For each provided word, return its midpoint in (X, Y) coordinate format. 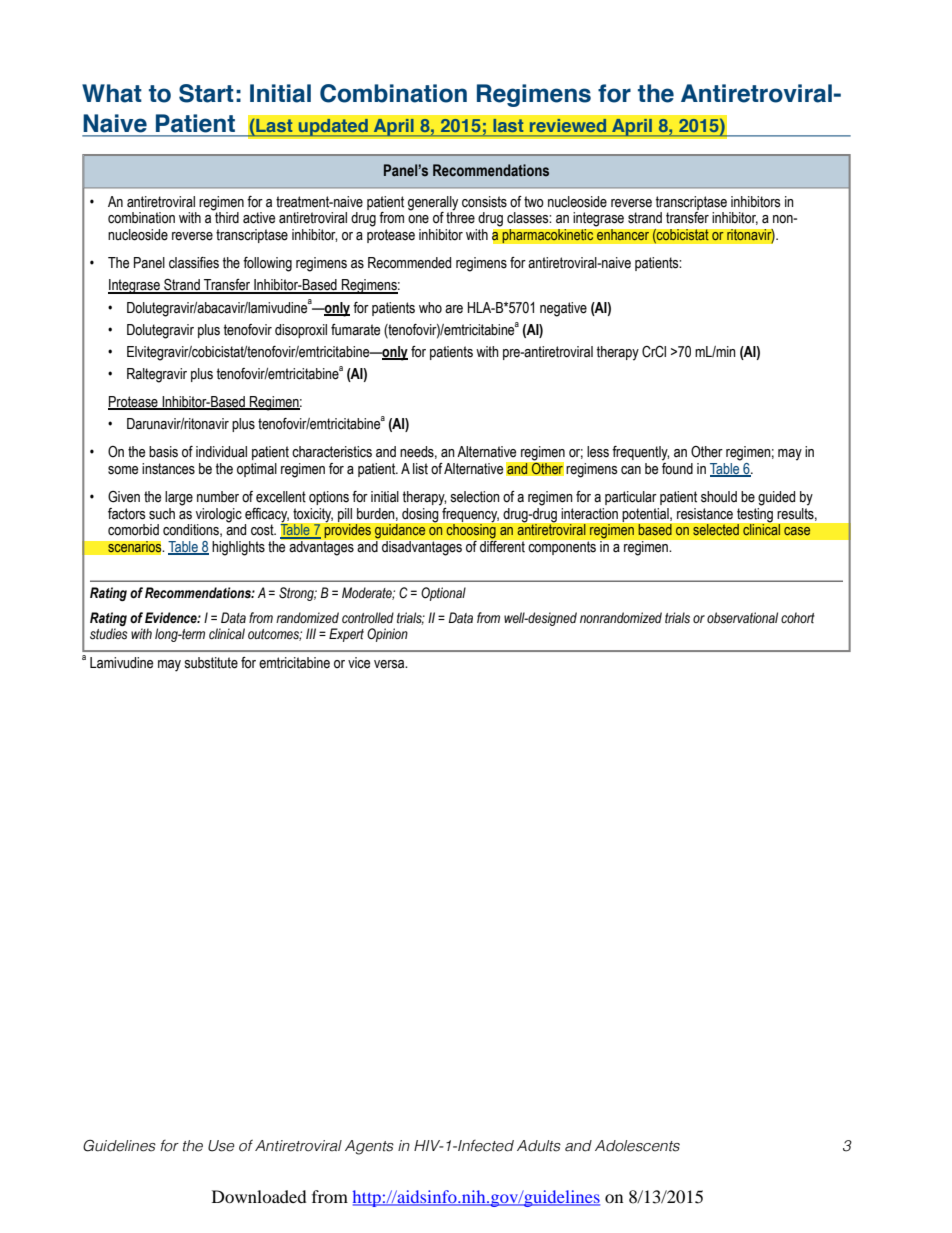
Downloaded (259, 1196)
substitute (211, 663)
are (454, 309)
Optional (443, 594)
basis (163, 452)
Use (221, 1146)
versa (390, 664)
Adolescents (637, 1146)
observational (742, 618)
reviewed (568, 125)
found (677, 467)
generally (433, 203)
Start (206, 93)
